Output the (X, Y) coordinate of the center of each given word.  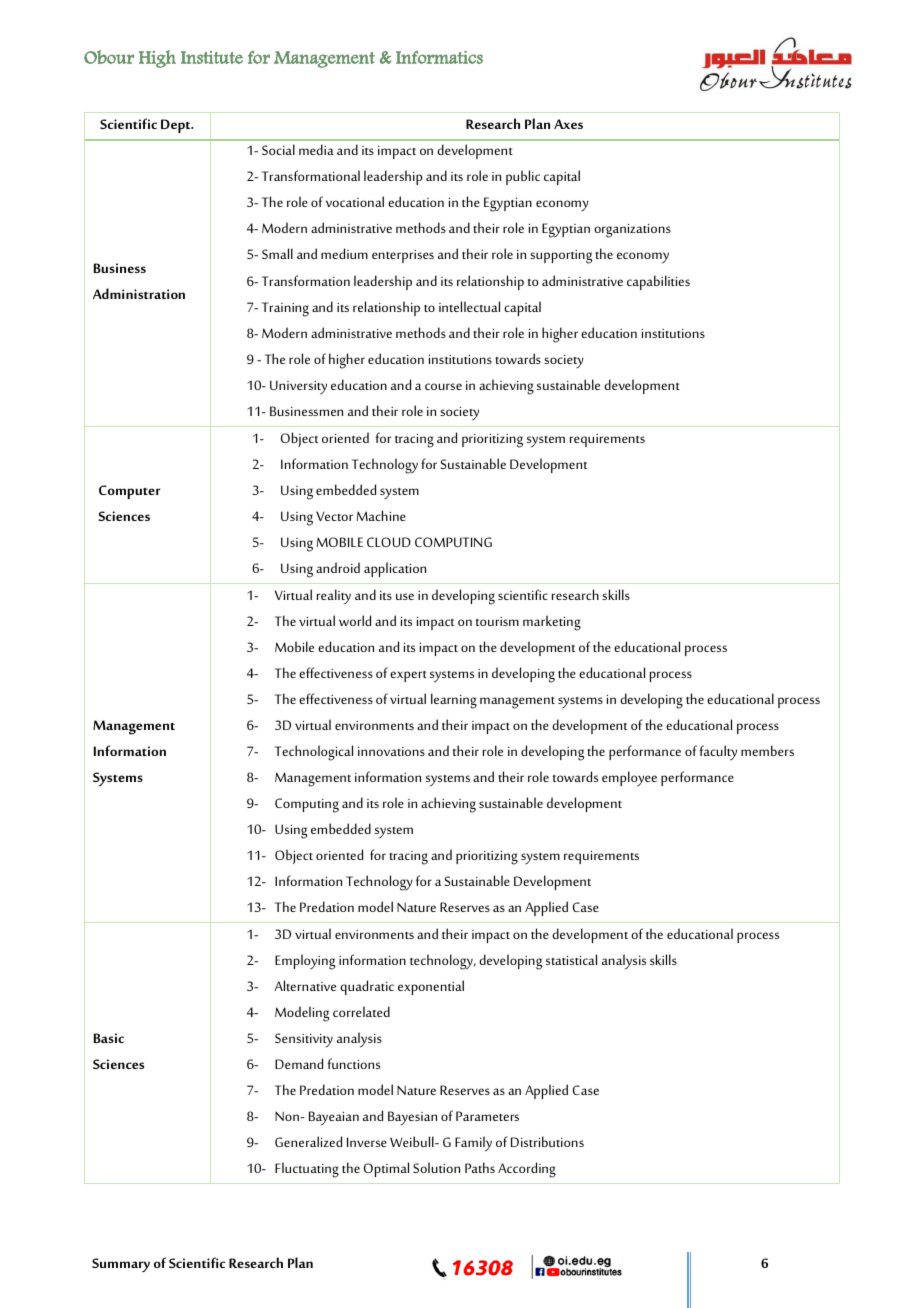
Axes (568, 124)
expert (408, 676)
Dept (177, 126)
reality (334, 597)
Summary (121, 1265)
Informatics (439, 57)
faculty (718, 753)
